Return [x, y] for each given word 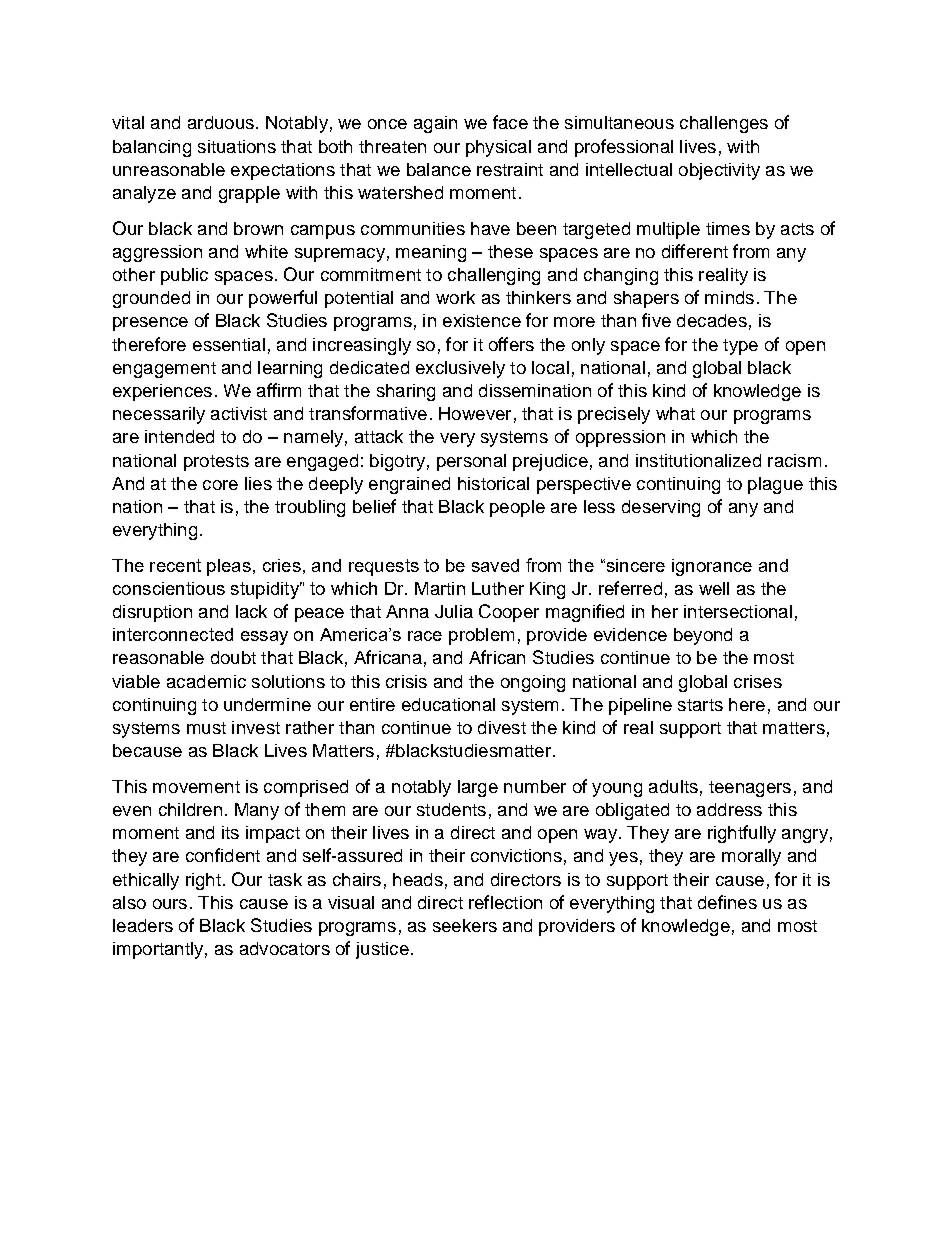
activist [239, 413]
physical [498, 148]
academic [206, 681]
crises [758, 681]
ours [170, 904]
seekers [465, 925]
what [675, 413]
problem [481, 636]
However [475, 413]
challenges [724, 124]
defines [727, 902]
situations [237, 146]
